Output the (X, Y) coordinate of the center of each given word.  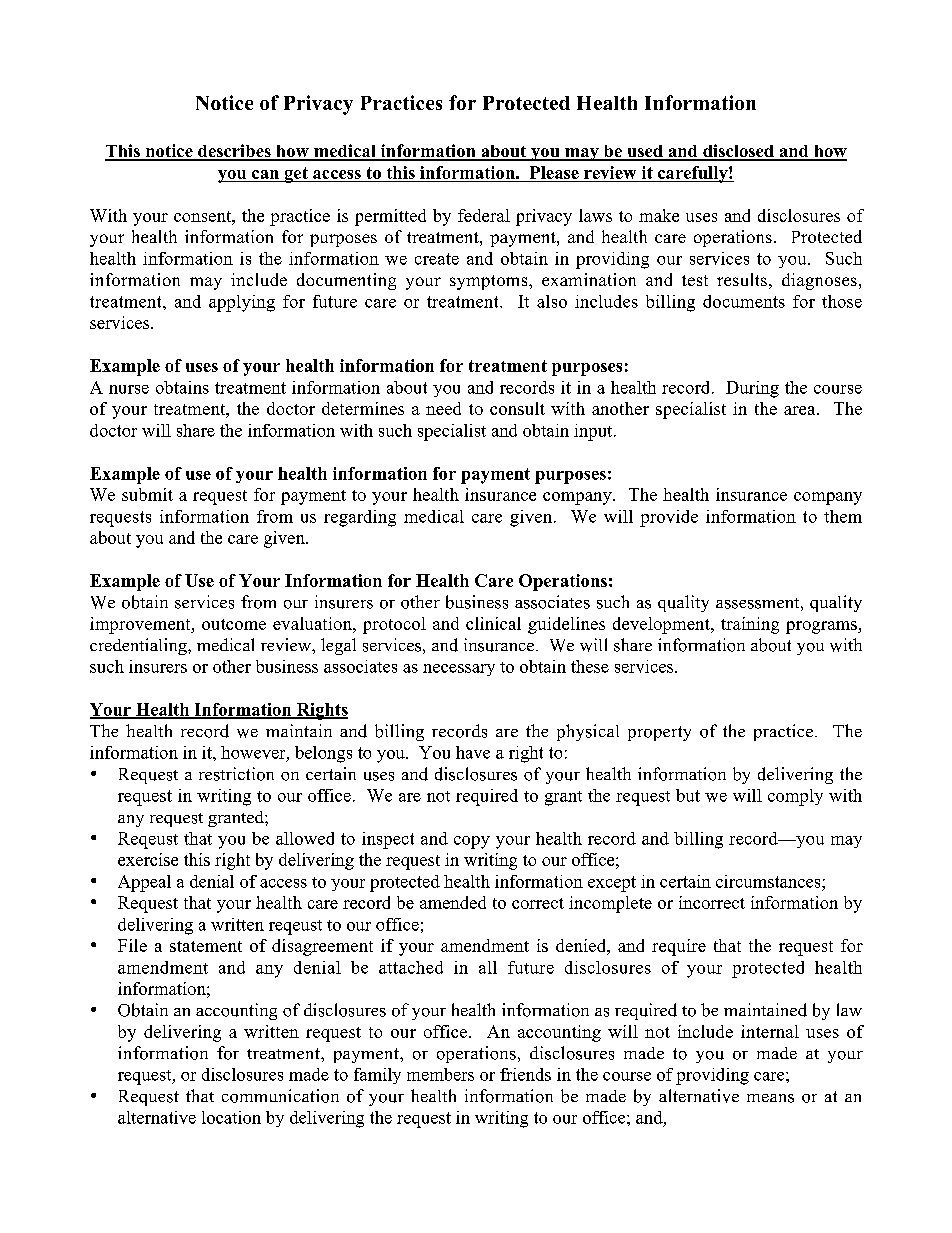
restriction (236, 774)
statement (206, 946)
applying (242, 303)
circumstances (769, 881)
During (752, 389)
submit (147, 494)
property (659, 733)
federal (484, 215)
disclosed (738, 152)
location (231, 1117)
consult (517, 408)
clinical (493, 623)
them (843, 516)
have (473, 752)
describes (234, 152)
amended (453, 902)
